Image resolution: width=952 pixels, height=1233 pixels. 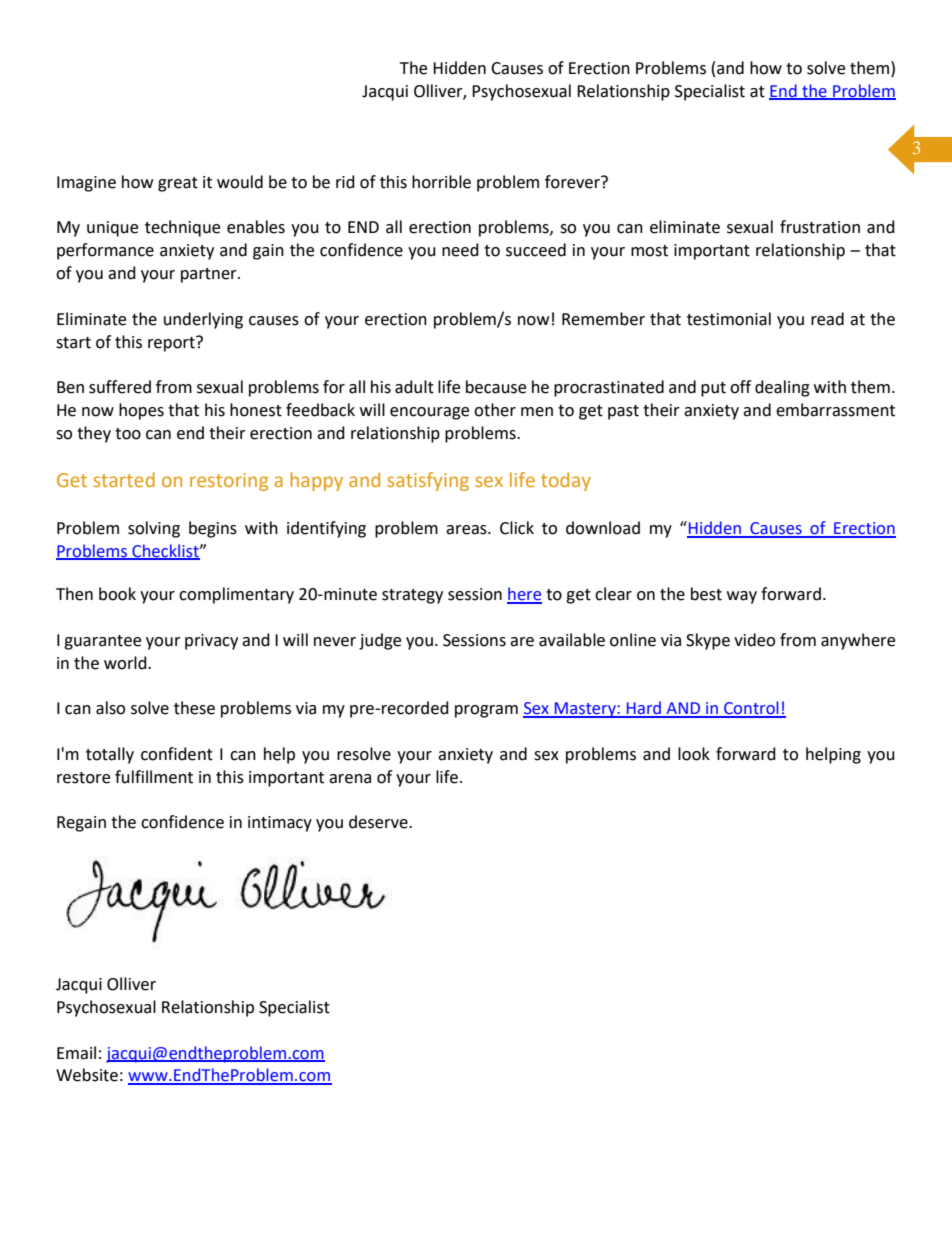 I want to click on Email, so click(x=76, y=1053).
